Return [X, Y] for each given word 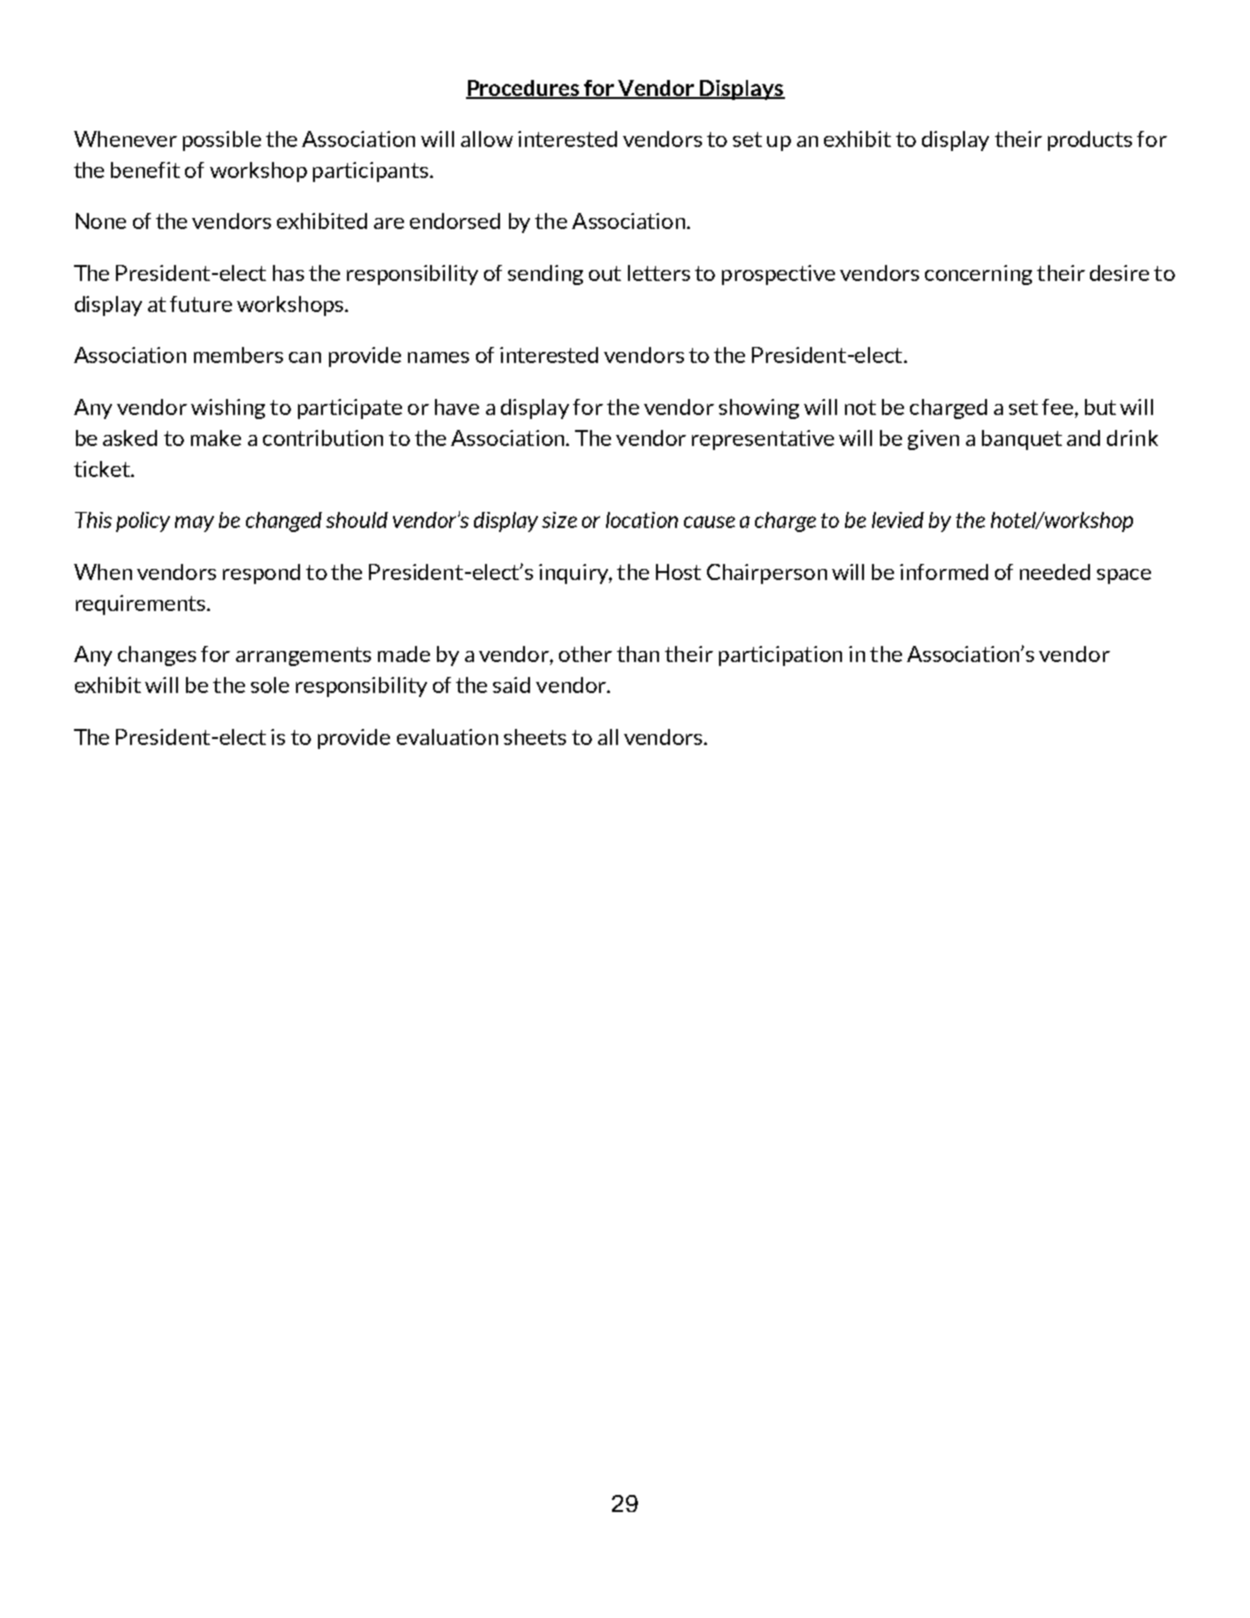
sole [270, 685]
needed [1055, 572]
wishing [228, 409]
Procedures [524, 89]
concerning [978, 275]
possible [222, 141]
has [288, 273]
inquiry [574, 574]
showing [759, 409]
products [1090, 141]
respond [261, 574]
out [605, 273]
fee [1059, 407]
